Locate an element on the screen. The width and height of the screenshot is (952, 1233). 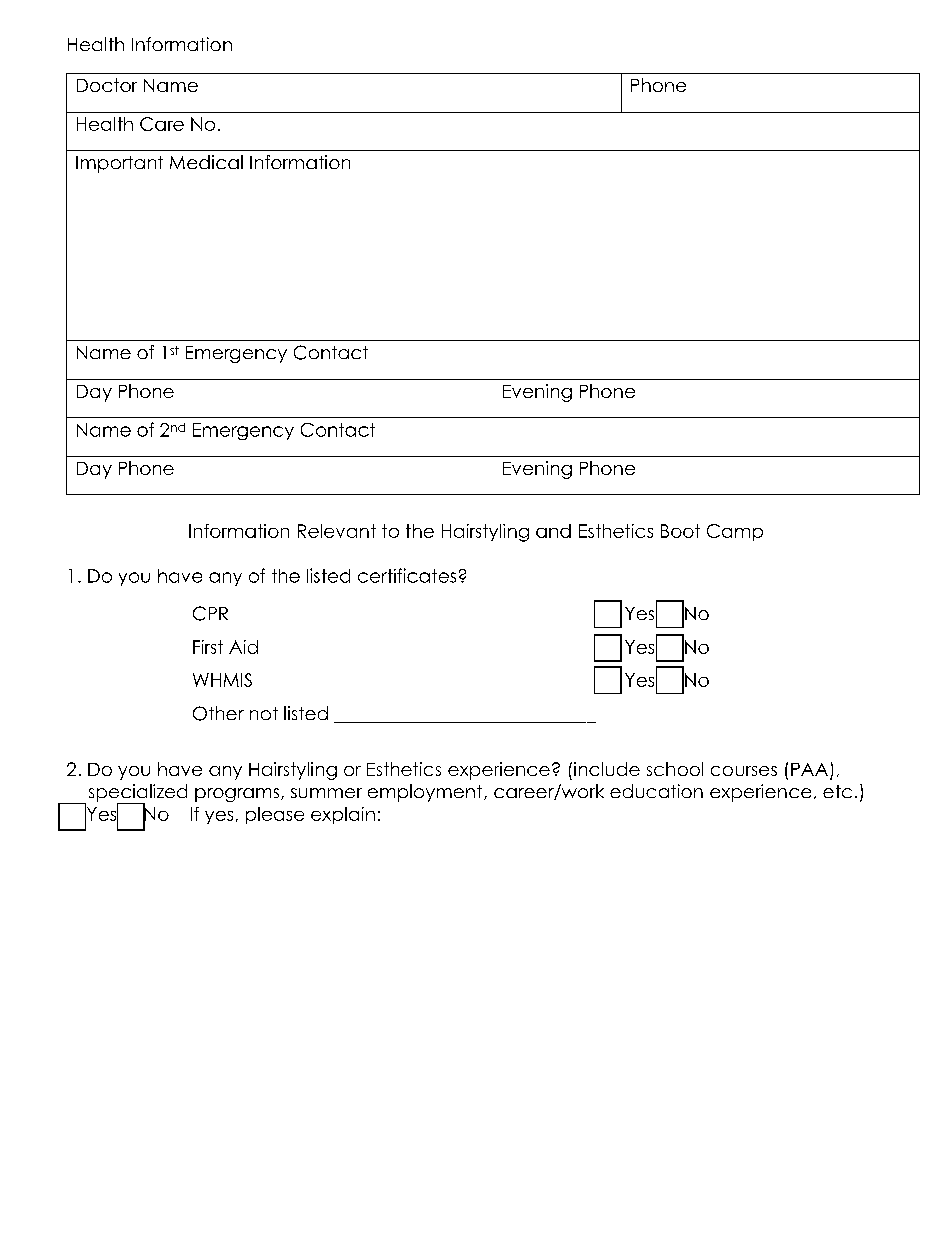
employment is located at coordinates (426, 793).
